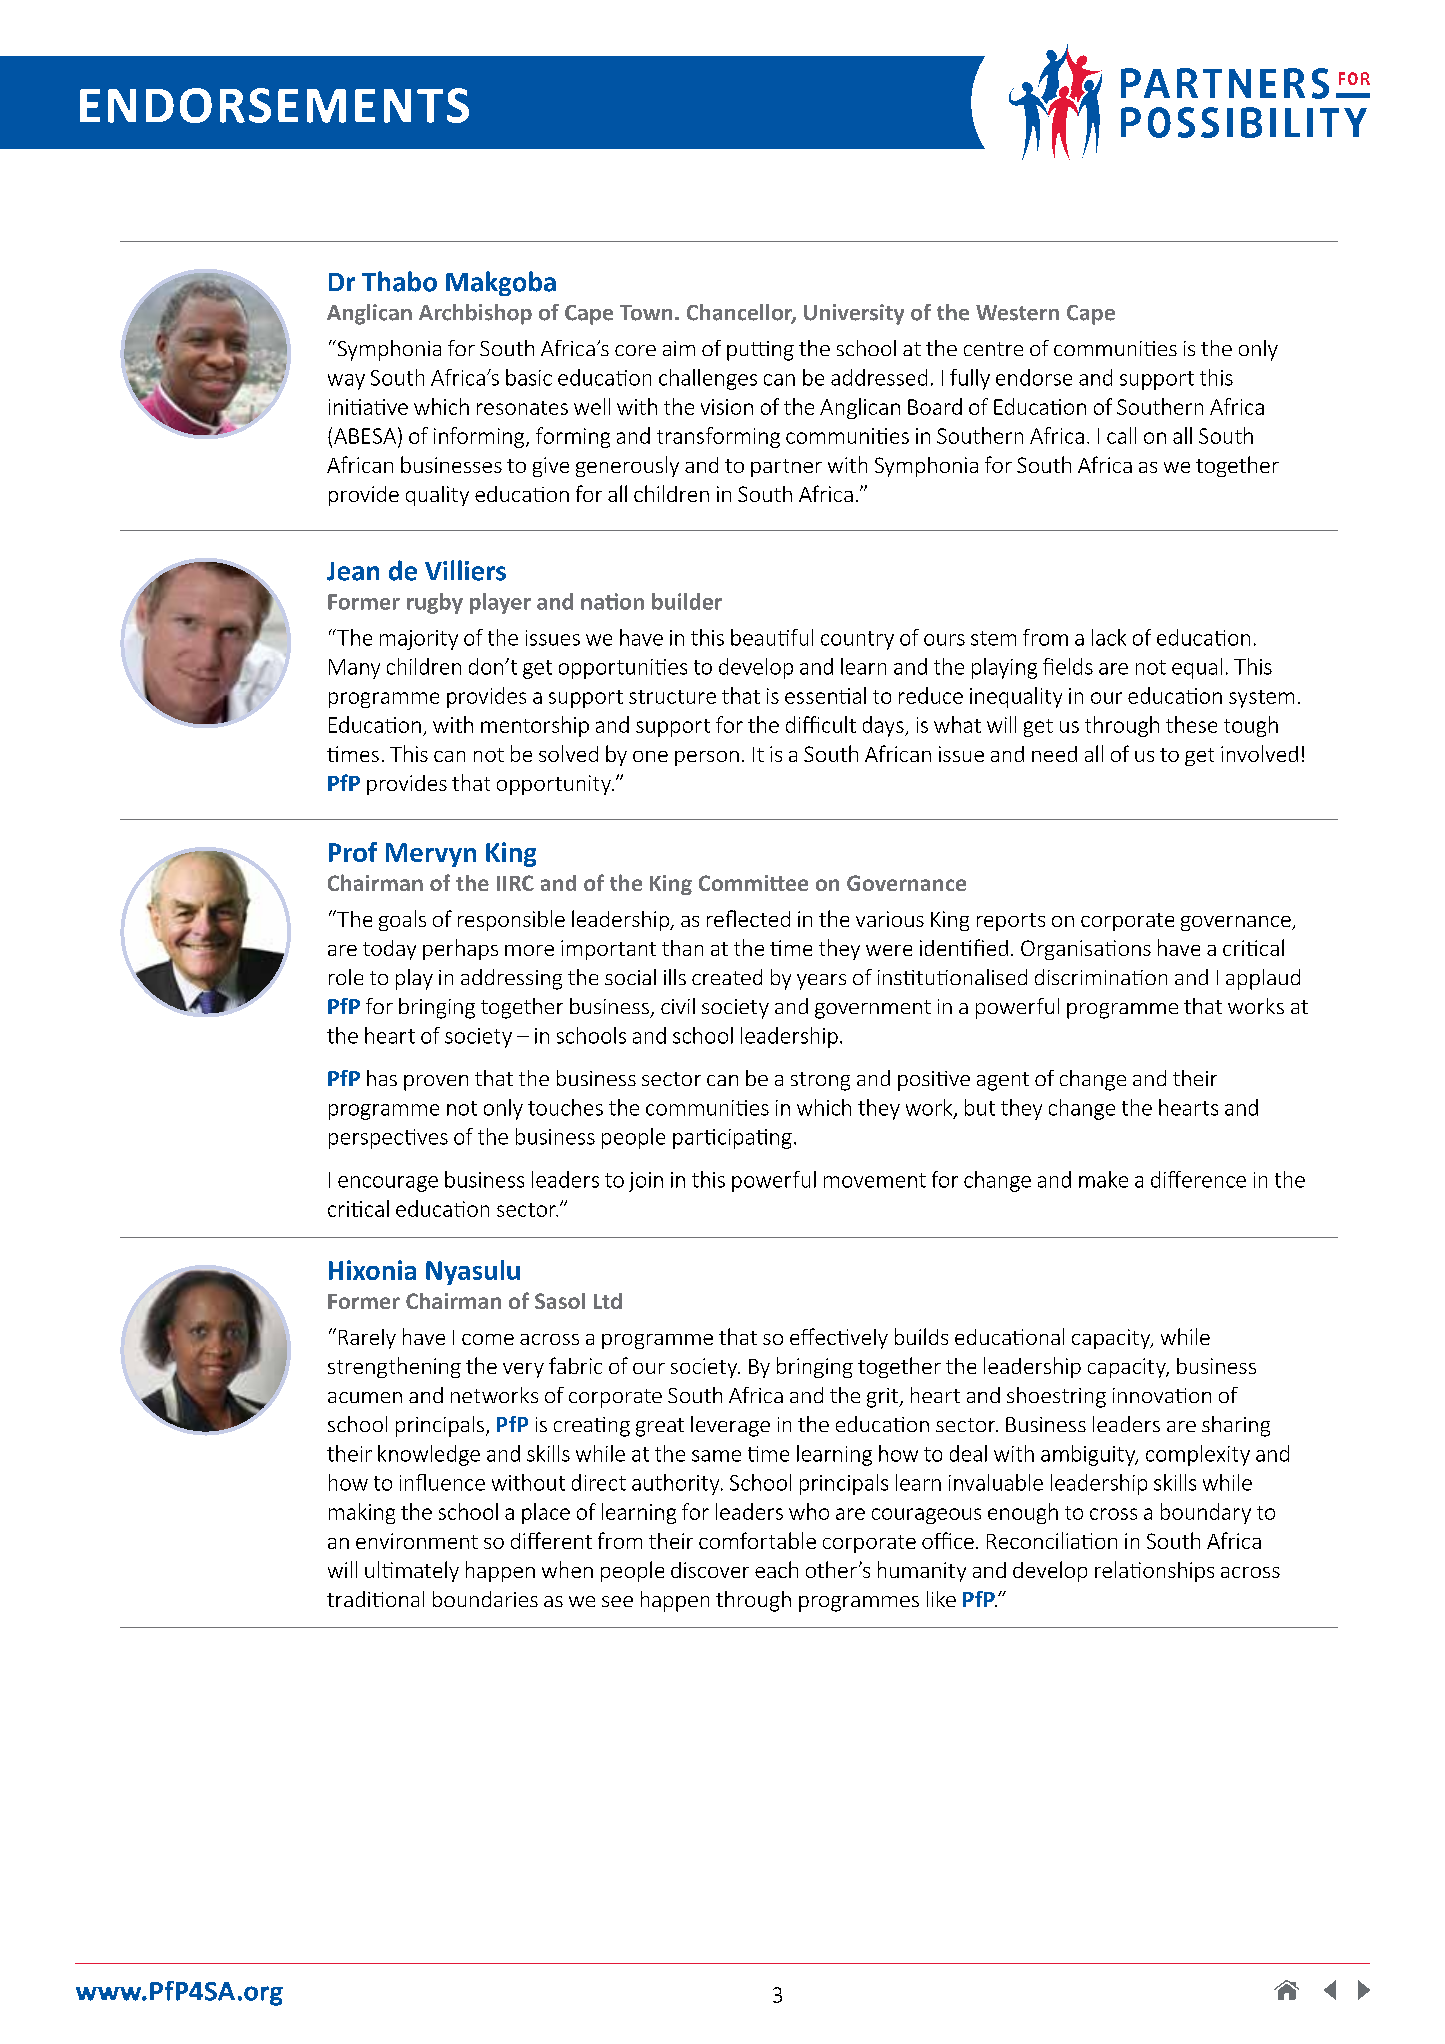 The width and height of the screenshot is (1445, 2044). I want to click on ultimately, so click(412, 1571).
